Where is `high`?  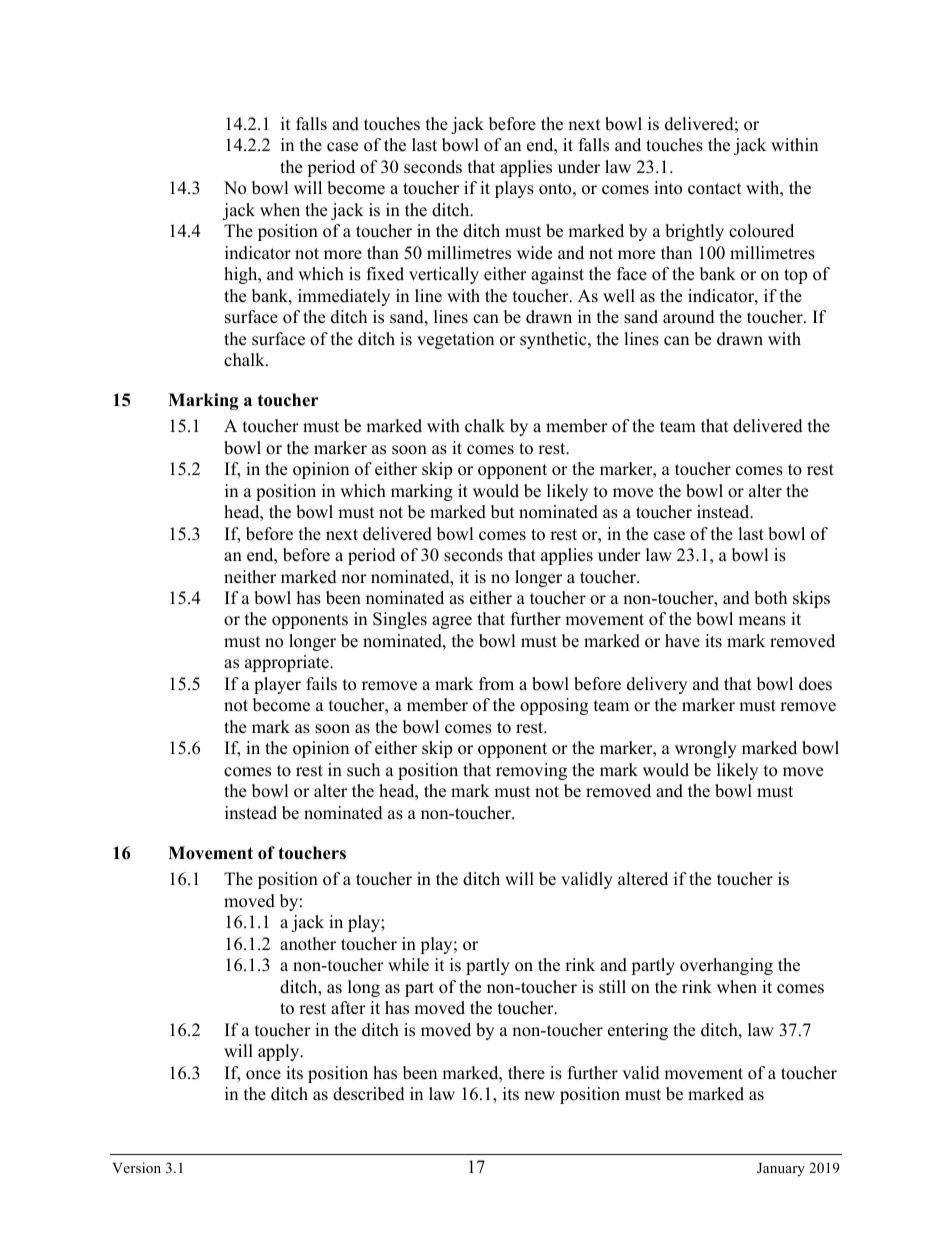
high is located at coordinates (242, 275).
